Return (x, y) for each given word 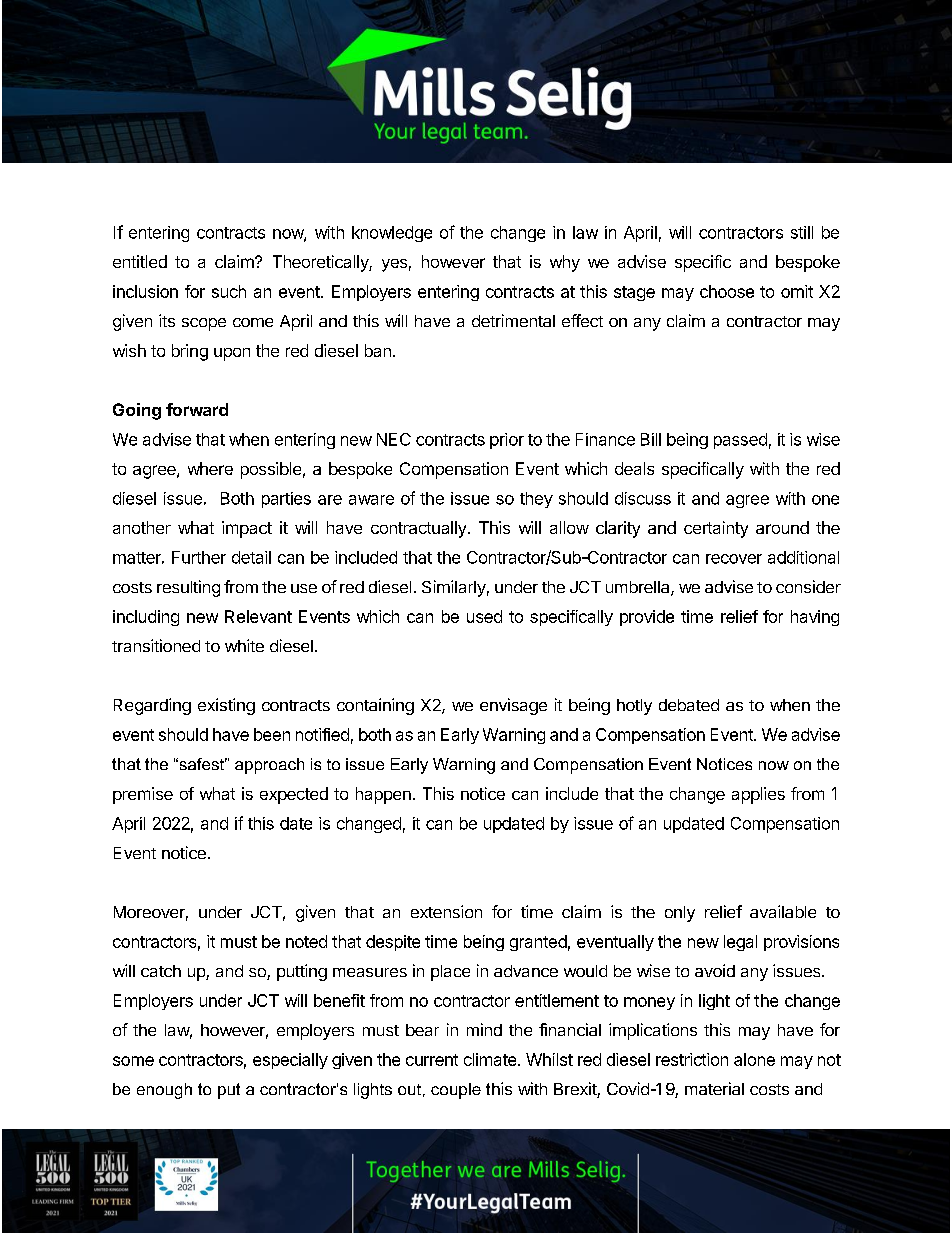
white (244, 645)
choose (727, 291)
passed (740, 441)
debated (689, 705)
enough (164, 1091)
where (210, 468)
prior (507, 441)
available (783, 911)
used (484, 616)
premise (143, 795)
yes (394, 265)
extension (446, 911)
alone (754, 1059)
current (432, 1060)
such (229, 291)
